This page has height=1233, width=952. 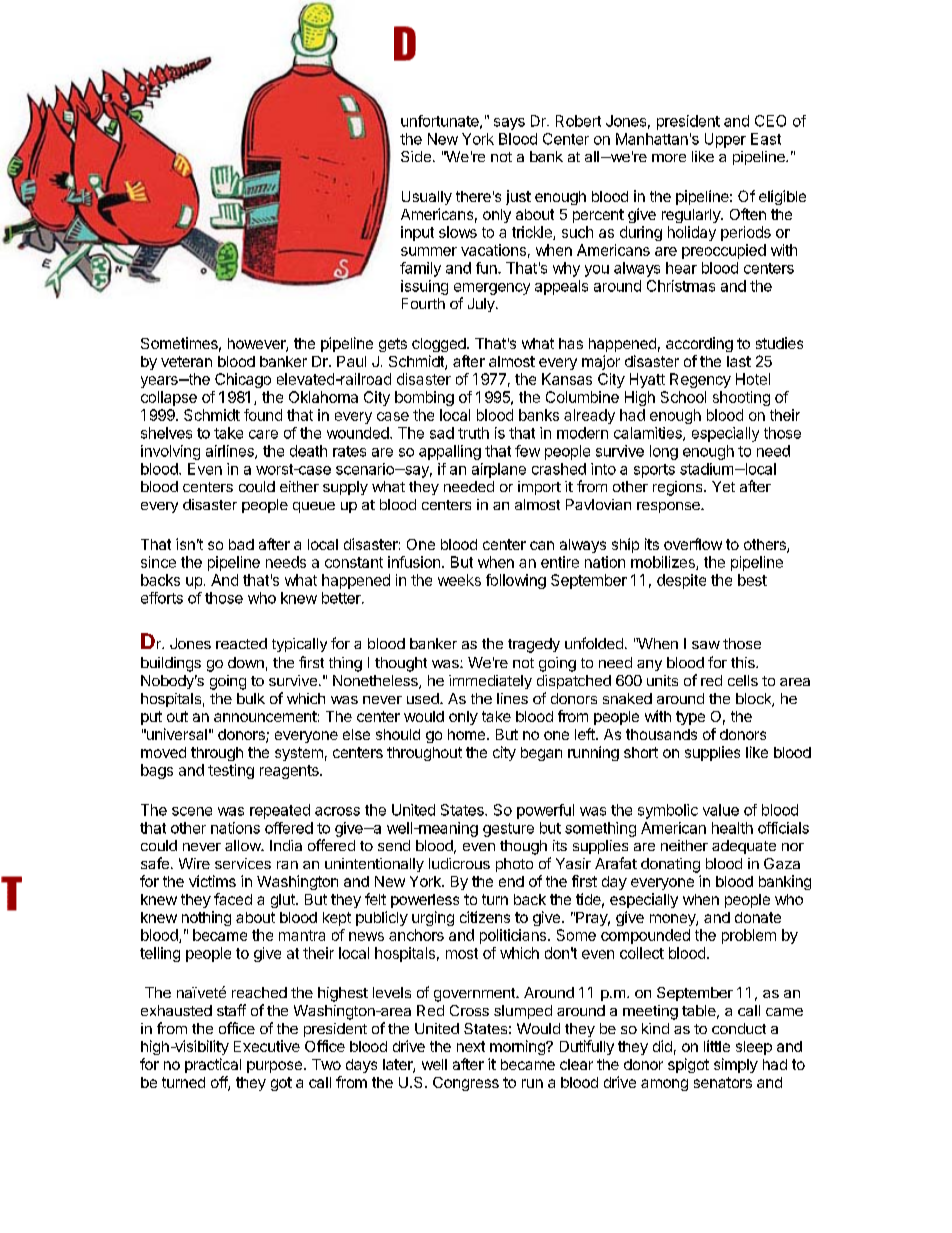 What do you see at coordinates (509, 124) in the page?
I see `says` at bounding box center [509, 124].
